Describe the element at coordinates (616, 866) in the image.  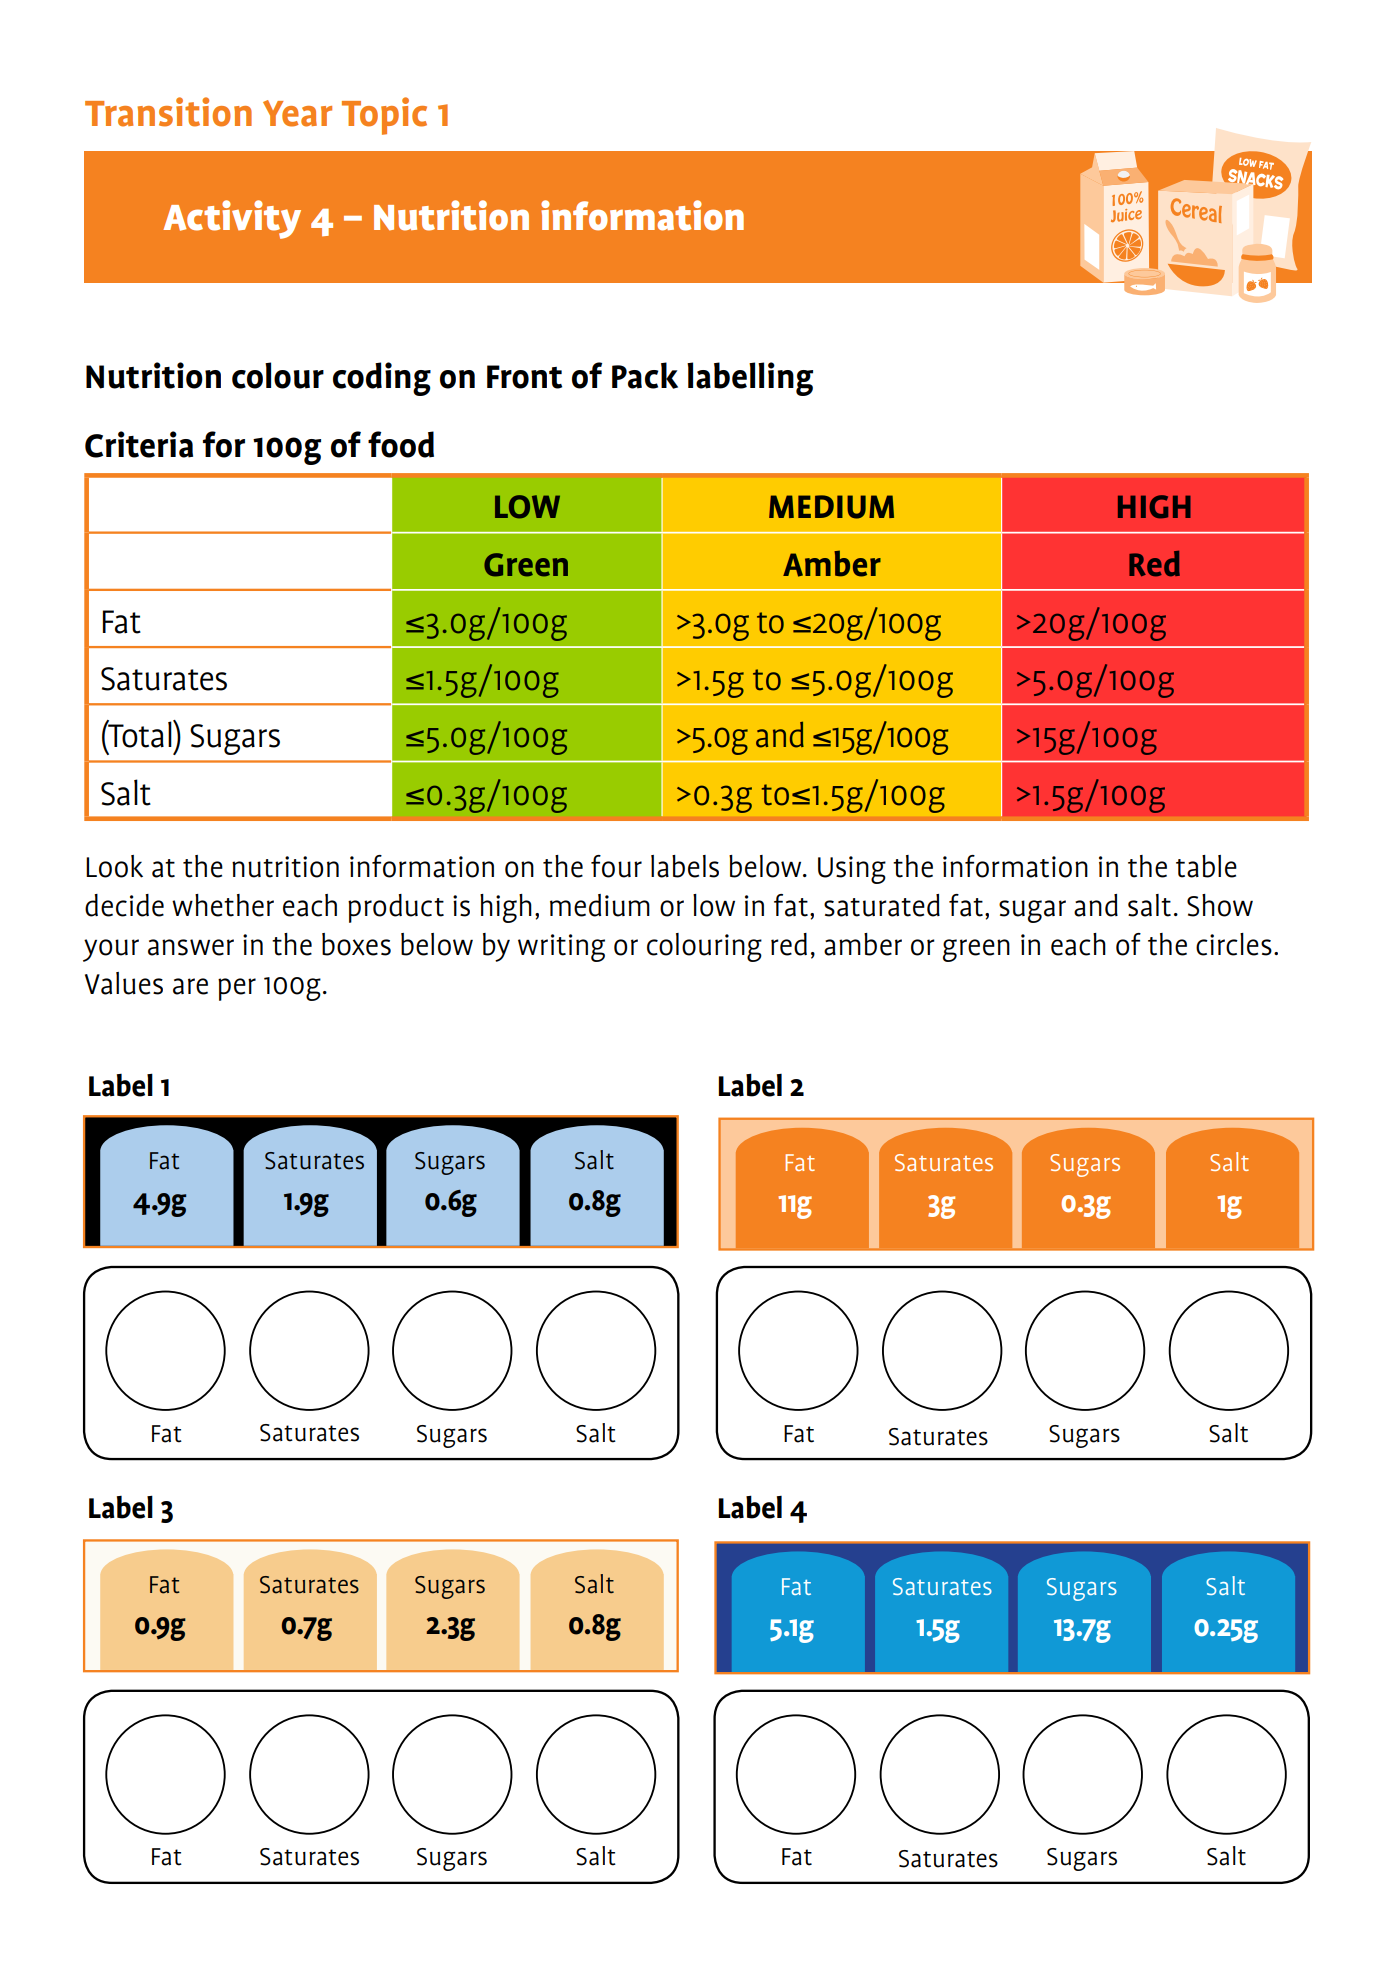
I see `four` at that location.
